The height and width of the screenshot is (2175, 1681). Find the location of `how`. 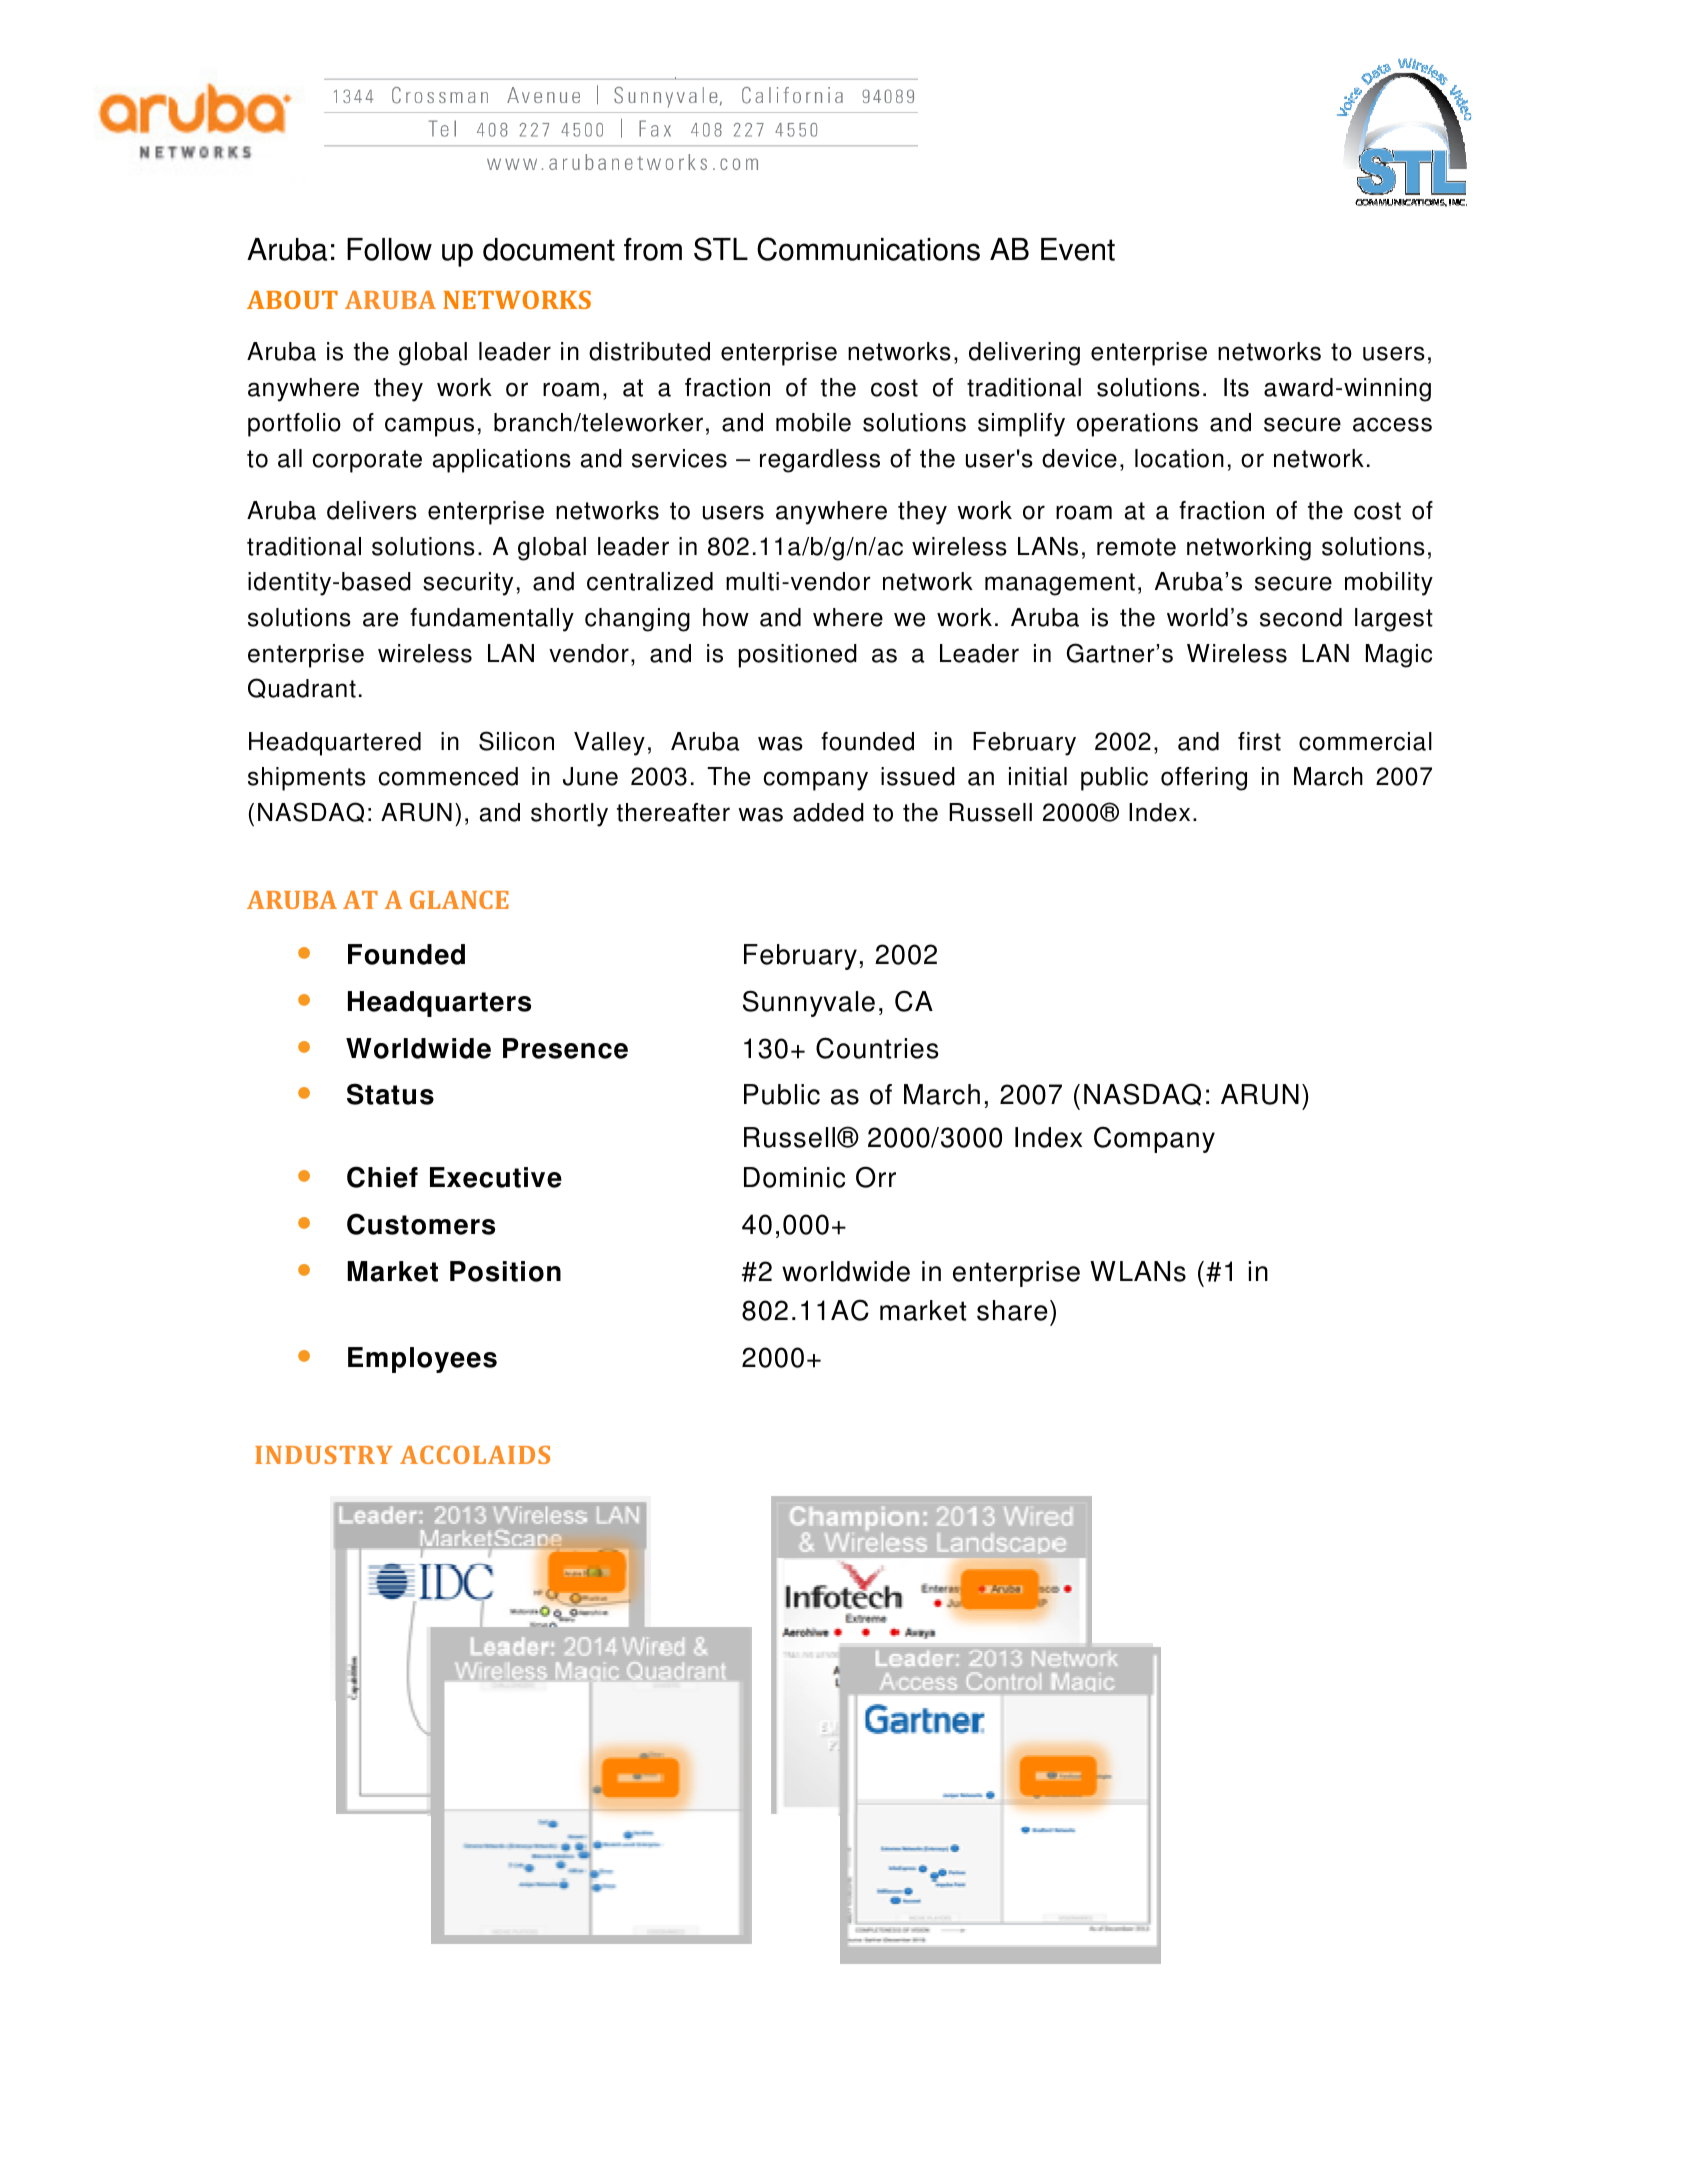

how is located at coordinates (726, 617).
